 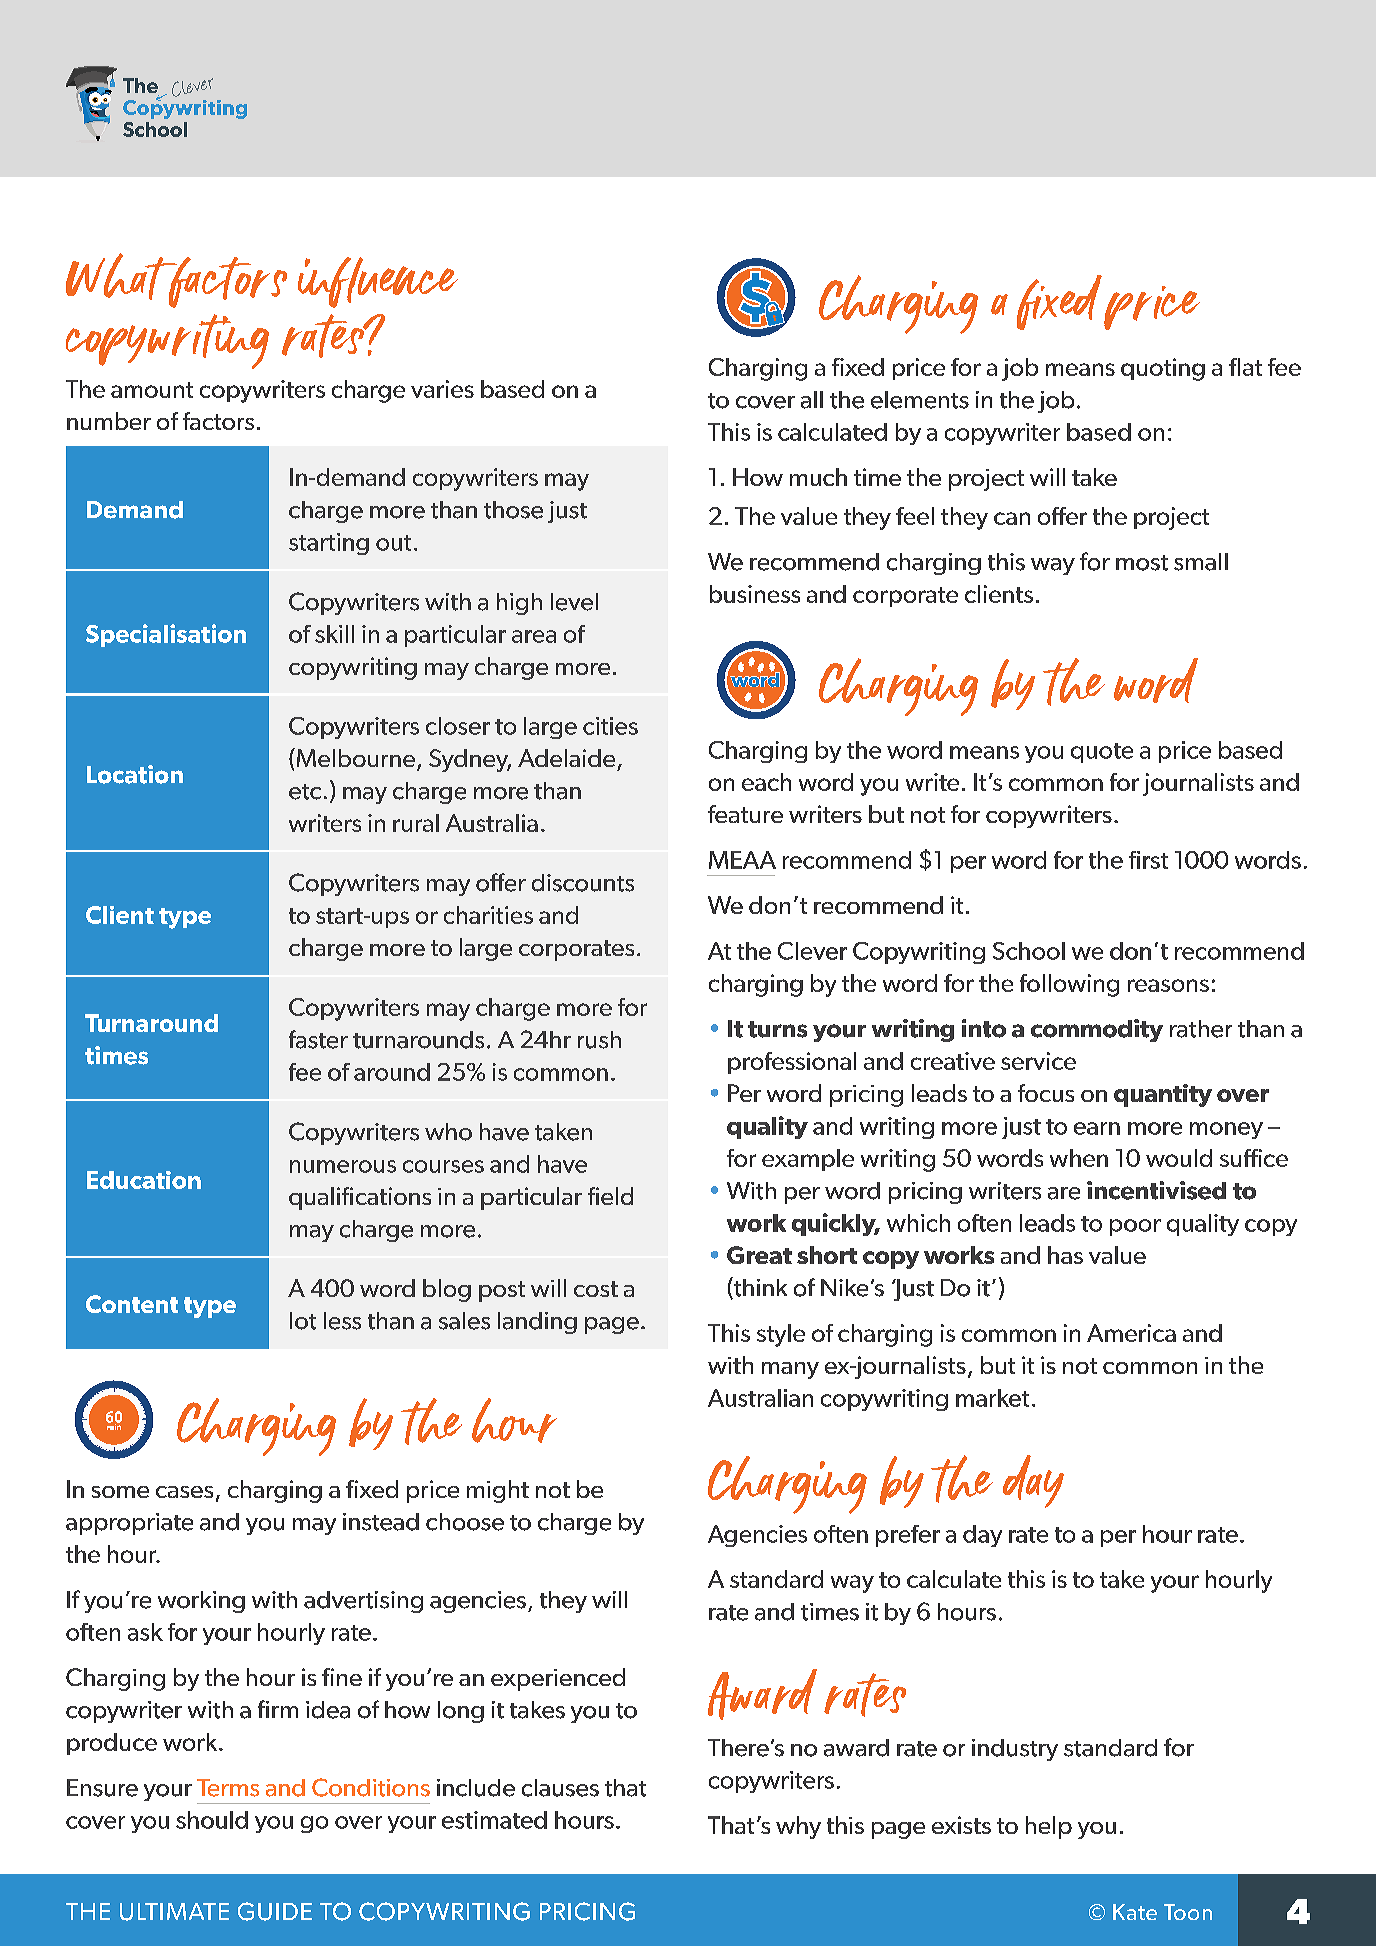 I want to click on etc, so click(x=305, y=792).
